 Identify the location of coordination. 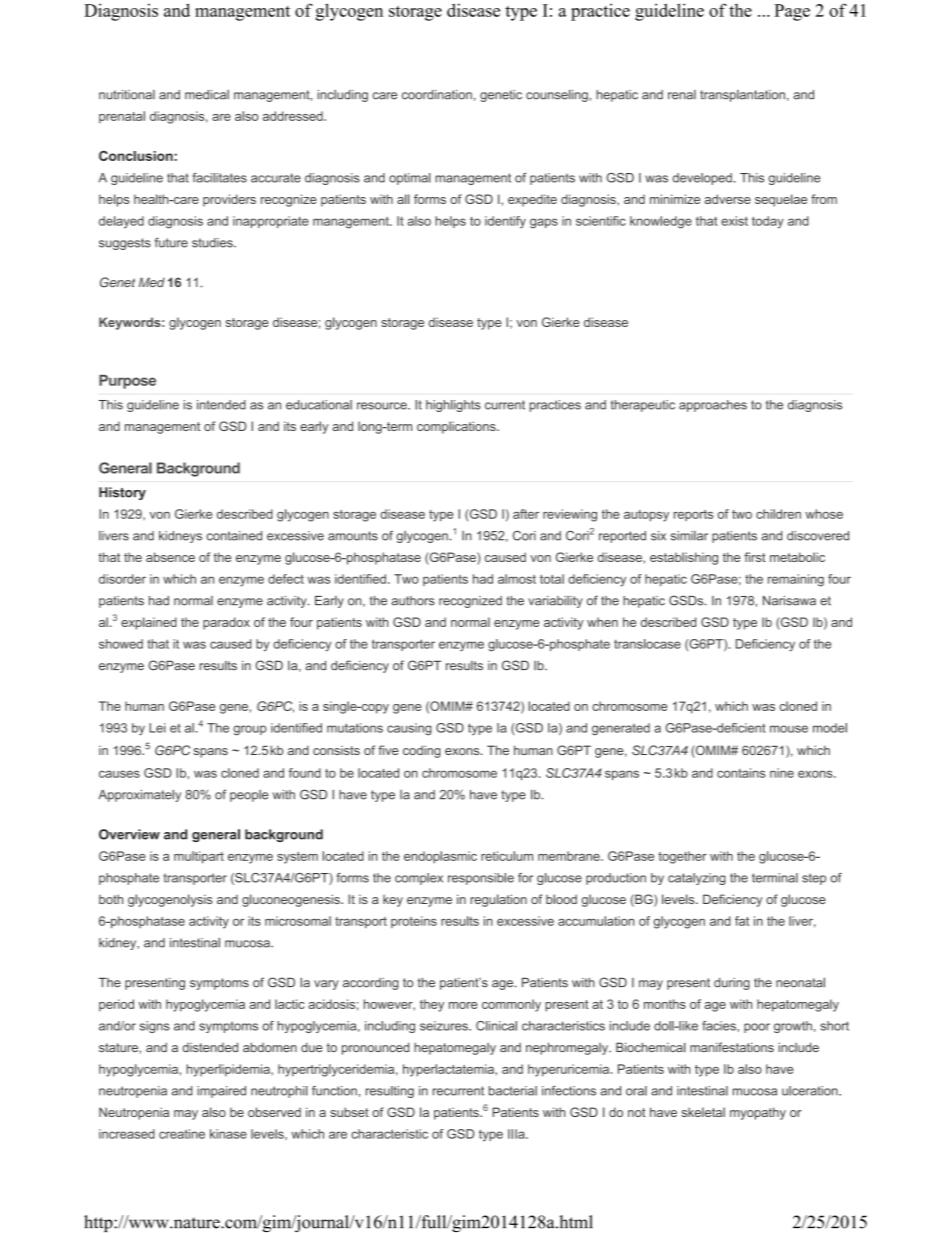
(437, 95).
